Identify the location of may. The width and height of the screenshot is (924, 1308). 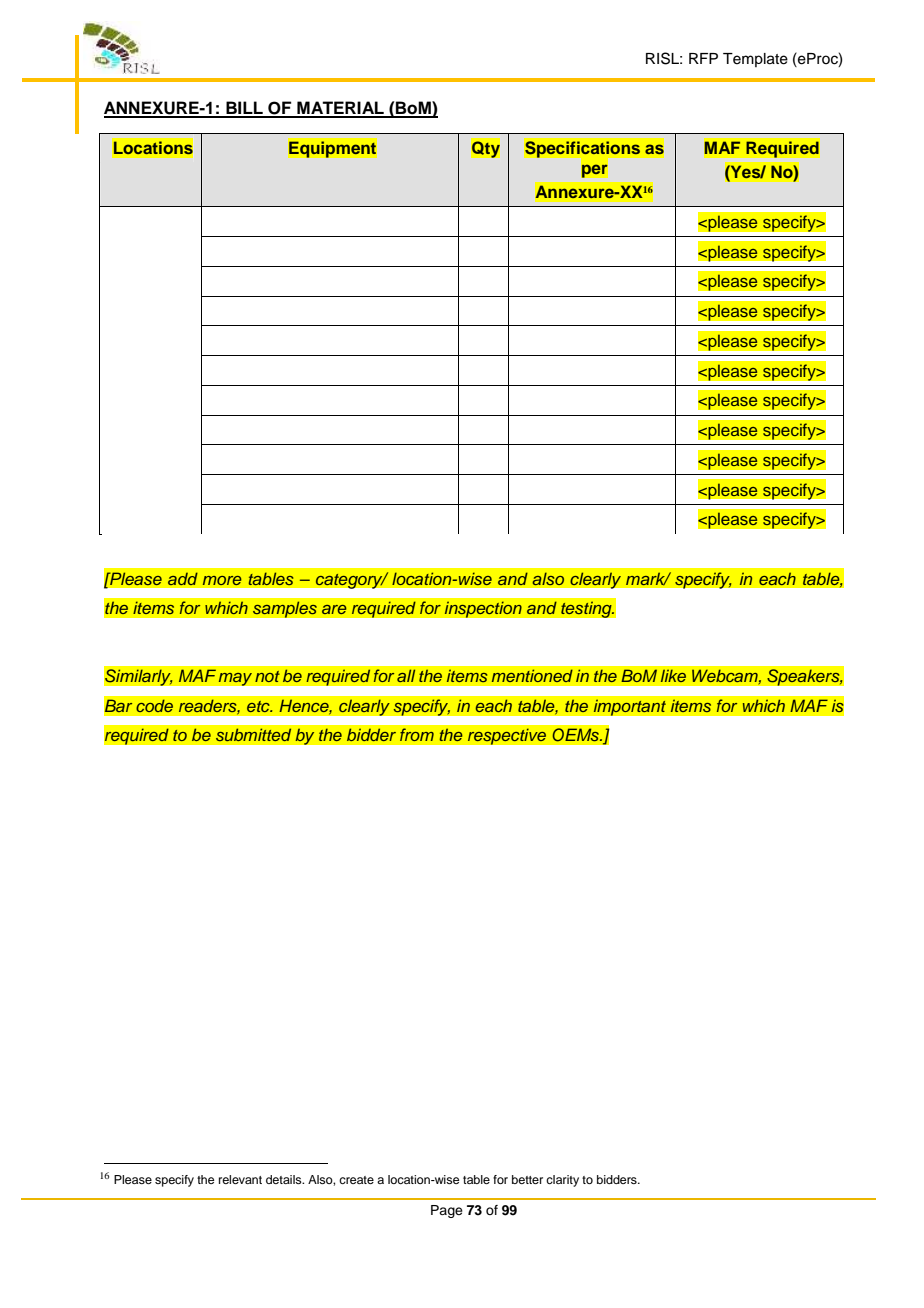
(235, 679).
